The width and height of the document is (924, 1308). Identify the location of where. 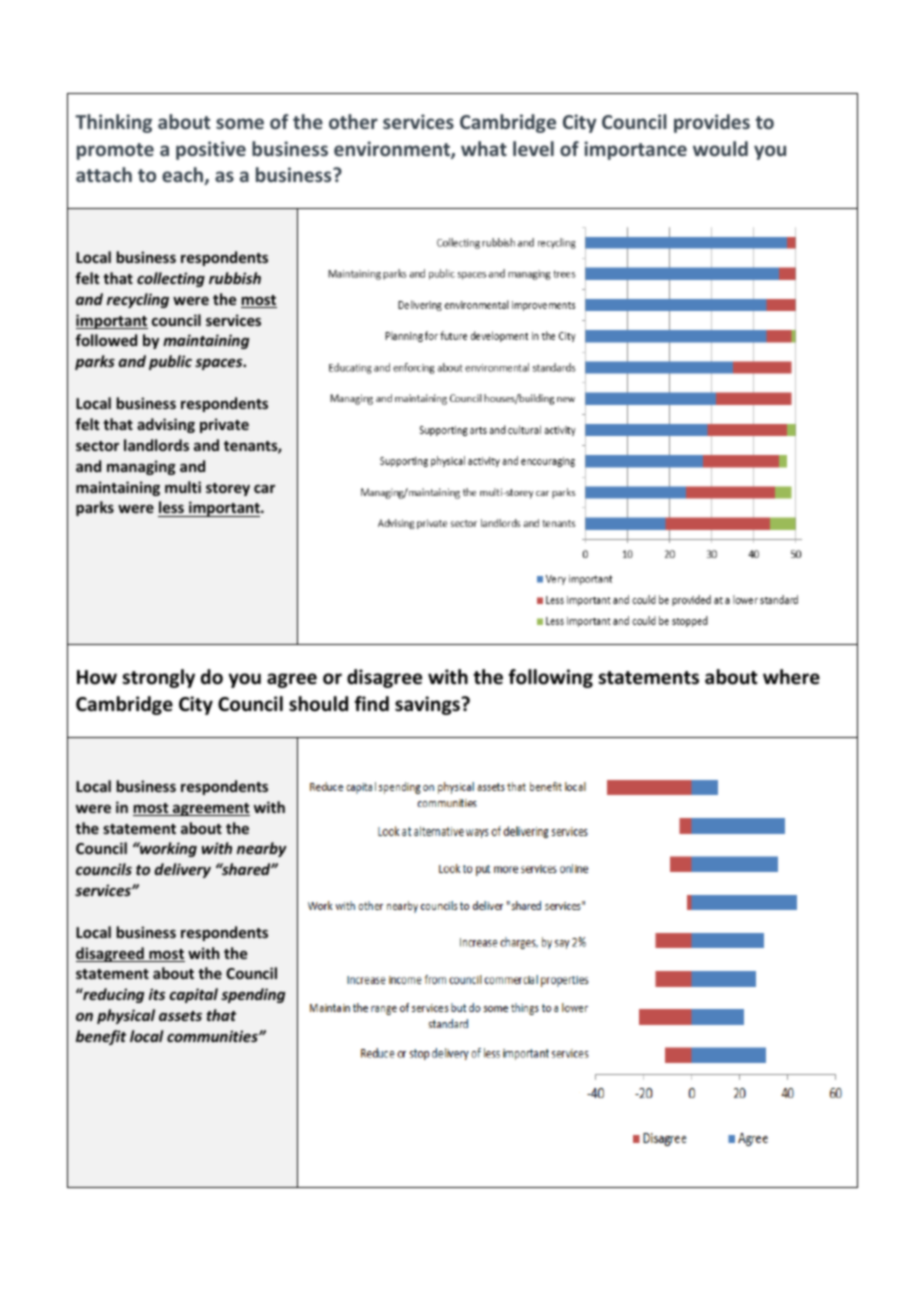
(791, 677).
